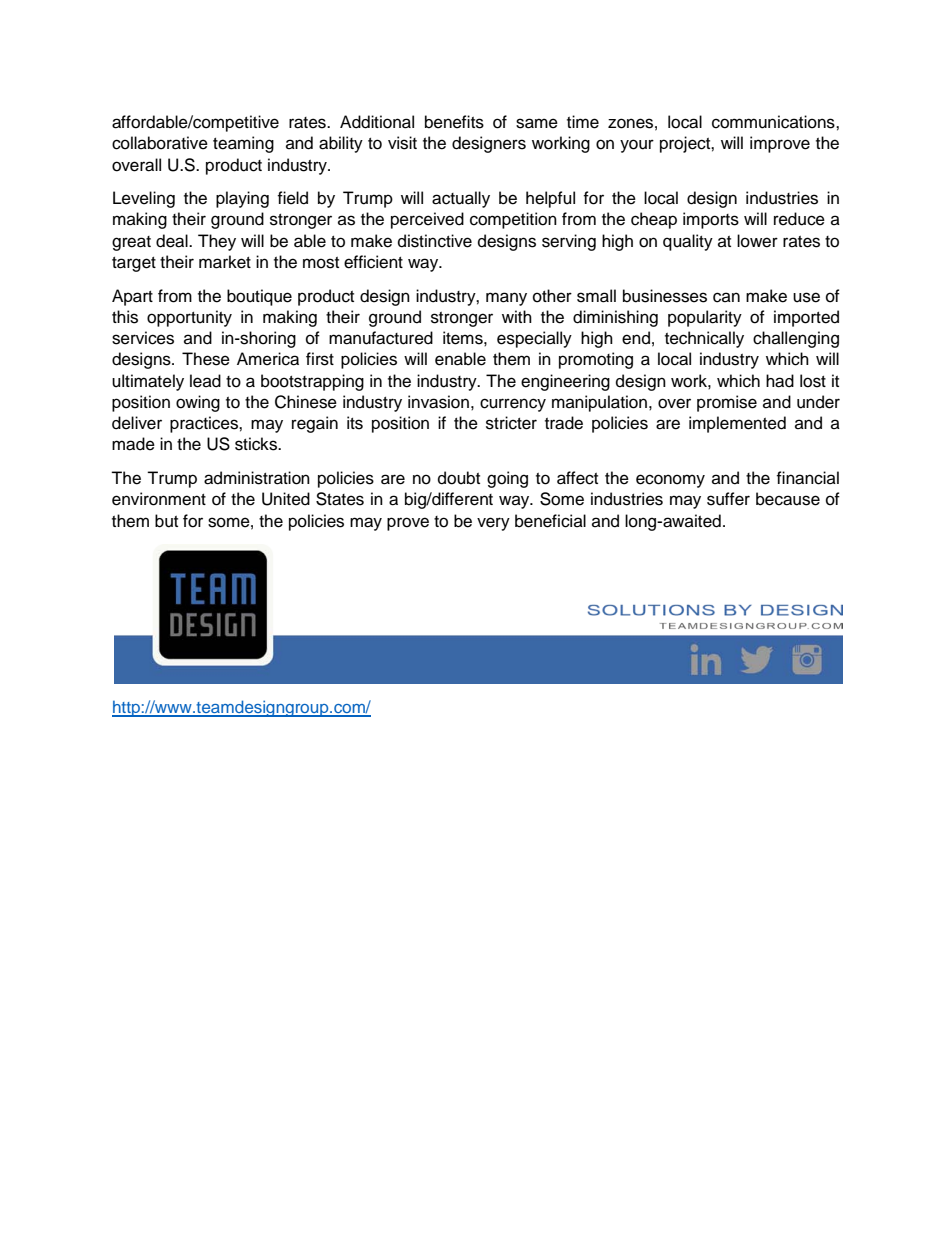  I want to click on but, so click(166, 521).
